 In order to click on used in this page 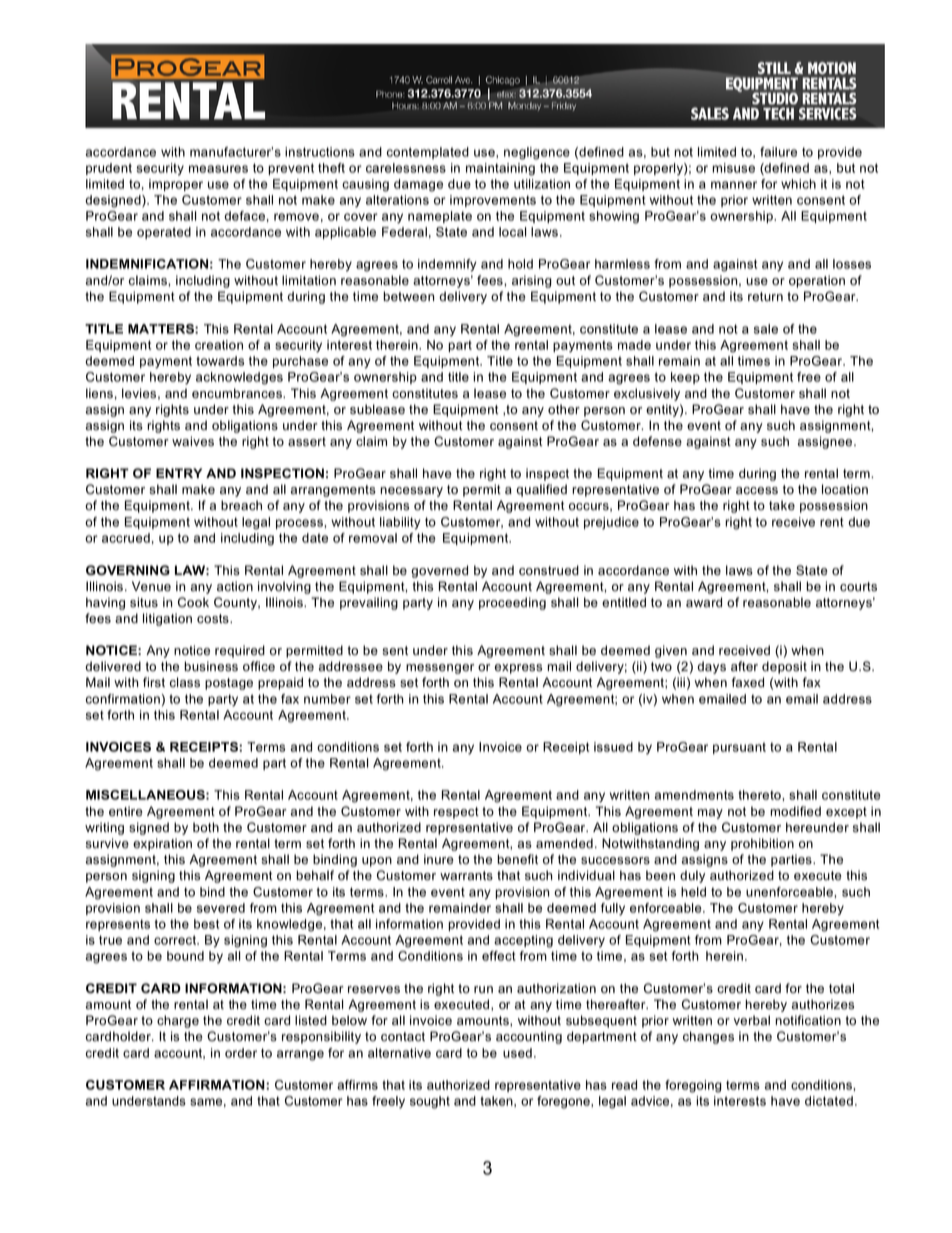, I will do `click(517, 1053)`.
